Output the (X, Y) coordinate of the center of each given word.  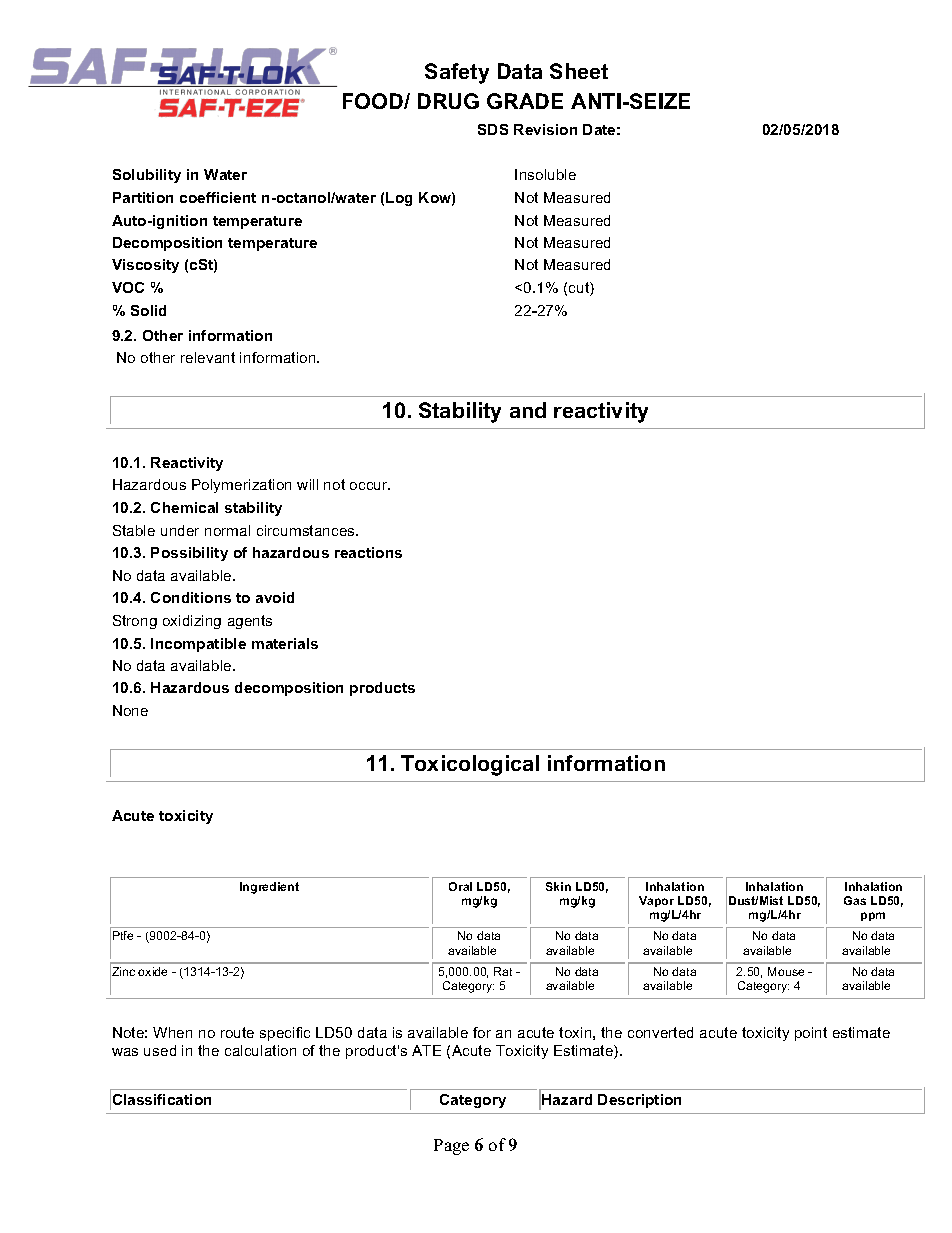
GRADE (525, 101)
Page (451, 1147)
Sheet (579, 71)
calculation (260, 1050)
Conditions (191, 597)
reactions (368, 552)
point (811, 1034)
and (528, 410)
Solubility (147, 176)
